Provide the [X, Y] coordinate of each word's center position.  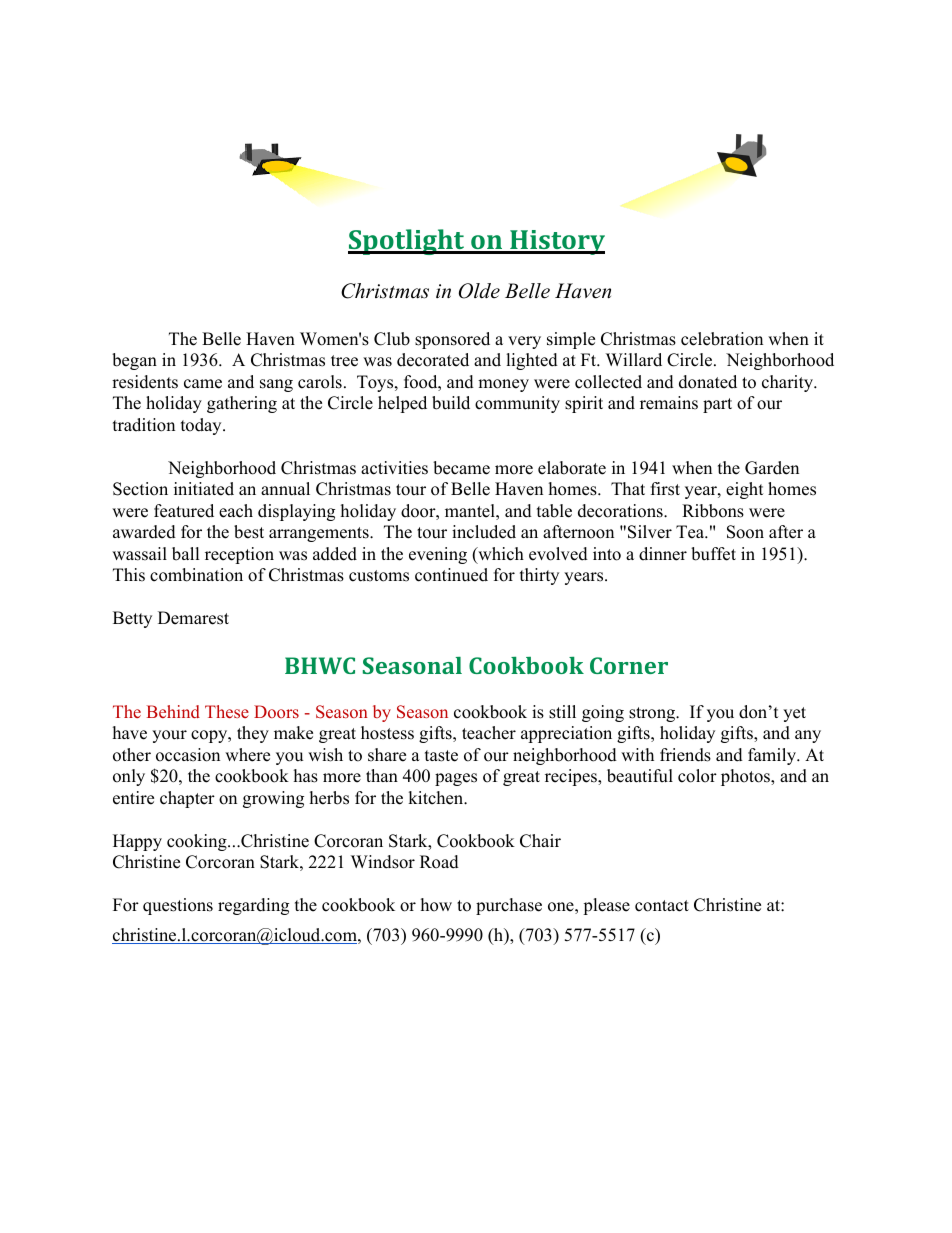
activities [394, 468]
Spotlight [407, 242]
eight [745, 490]
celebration [722, 339]
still [562, 712]
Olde [479, 291]
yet [794, 714]
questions [178, 906]
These [227, 711]
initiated [204, 489]
